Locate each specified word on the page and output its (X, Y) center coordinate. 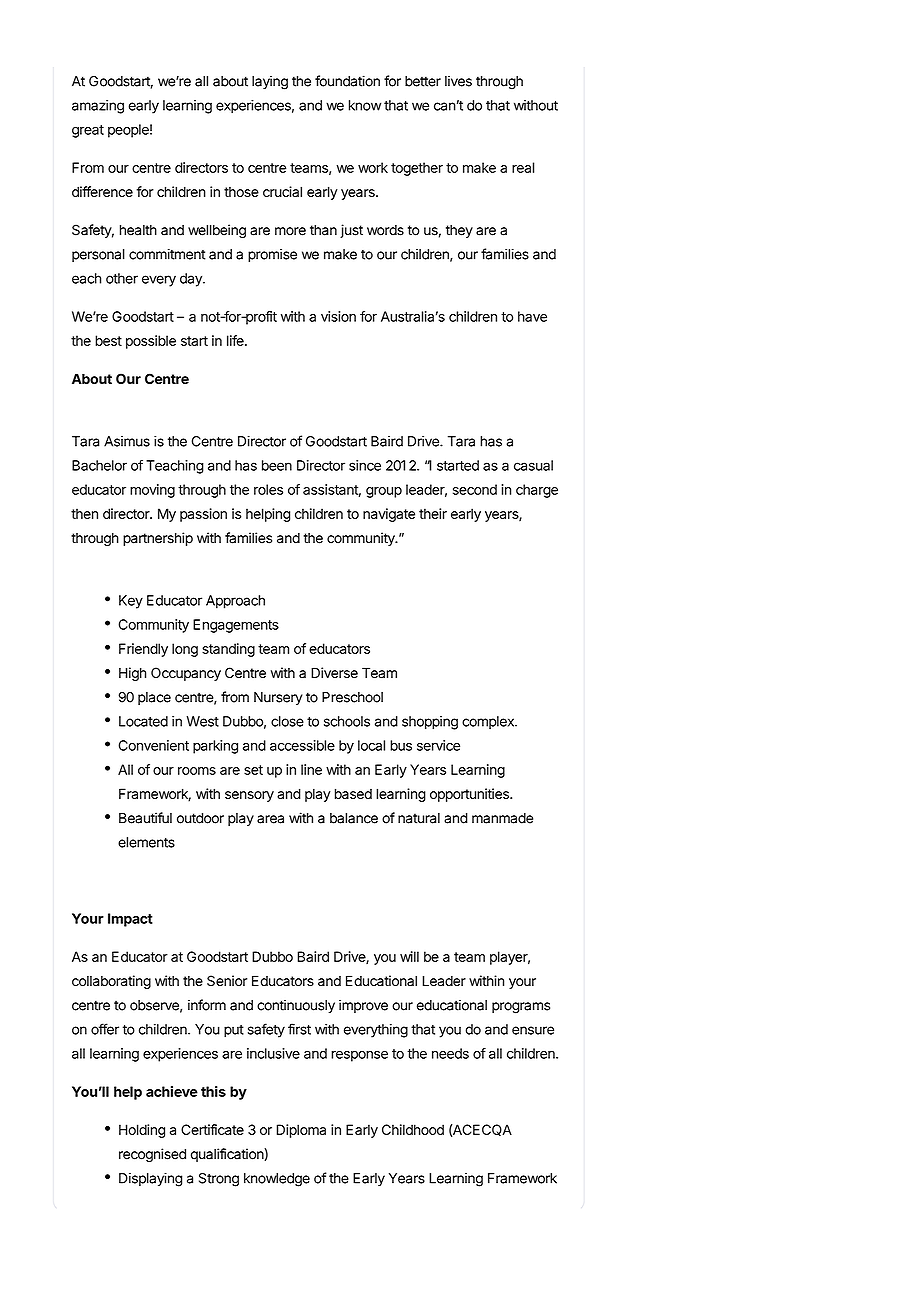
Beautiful (145, 818)
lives (458, 81)
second (475, 489)
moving (152, 491)
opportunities (470, 795)
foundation (347, 81)
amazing (98, 107)
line (311, 769)
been (277, 465)
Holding (142, 1131)
